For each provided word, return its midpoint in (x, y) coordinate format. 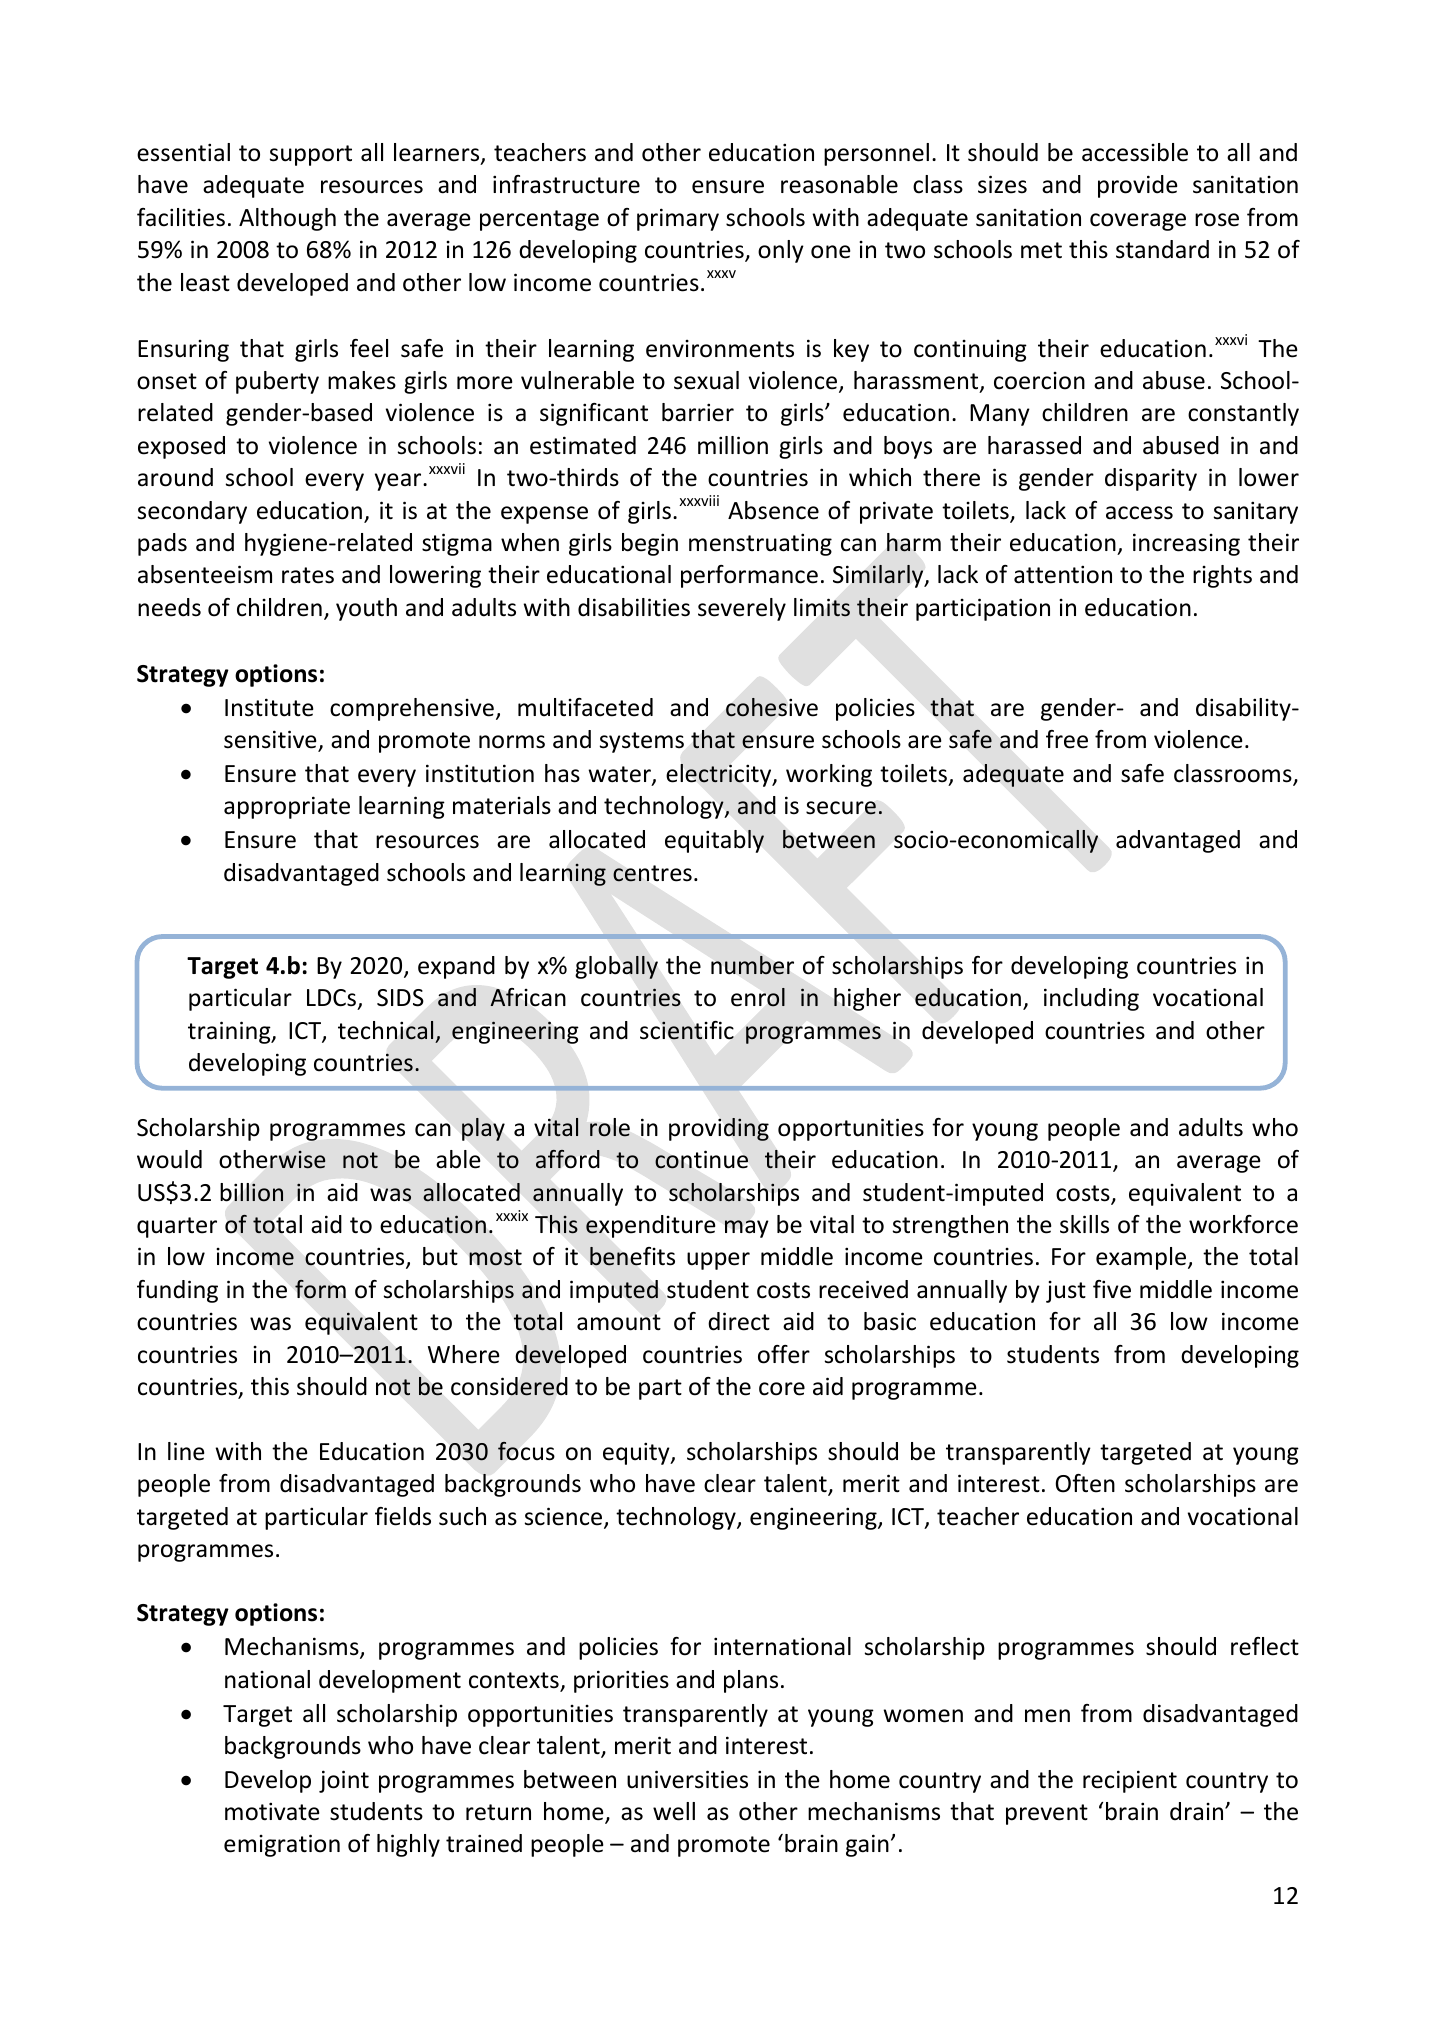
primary (678, 219)
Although (287, 219)
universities (687, 1779)
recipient (1130, 1781)
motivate (272, 1811)
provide (1137, 186)
